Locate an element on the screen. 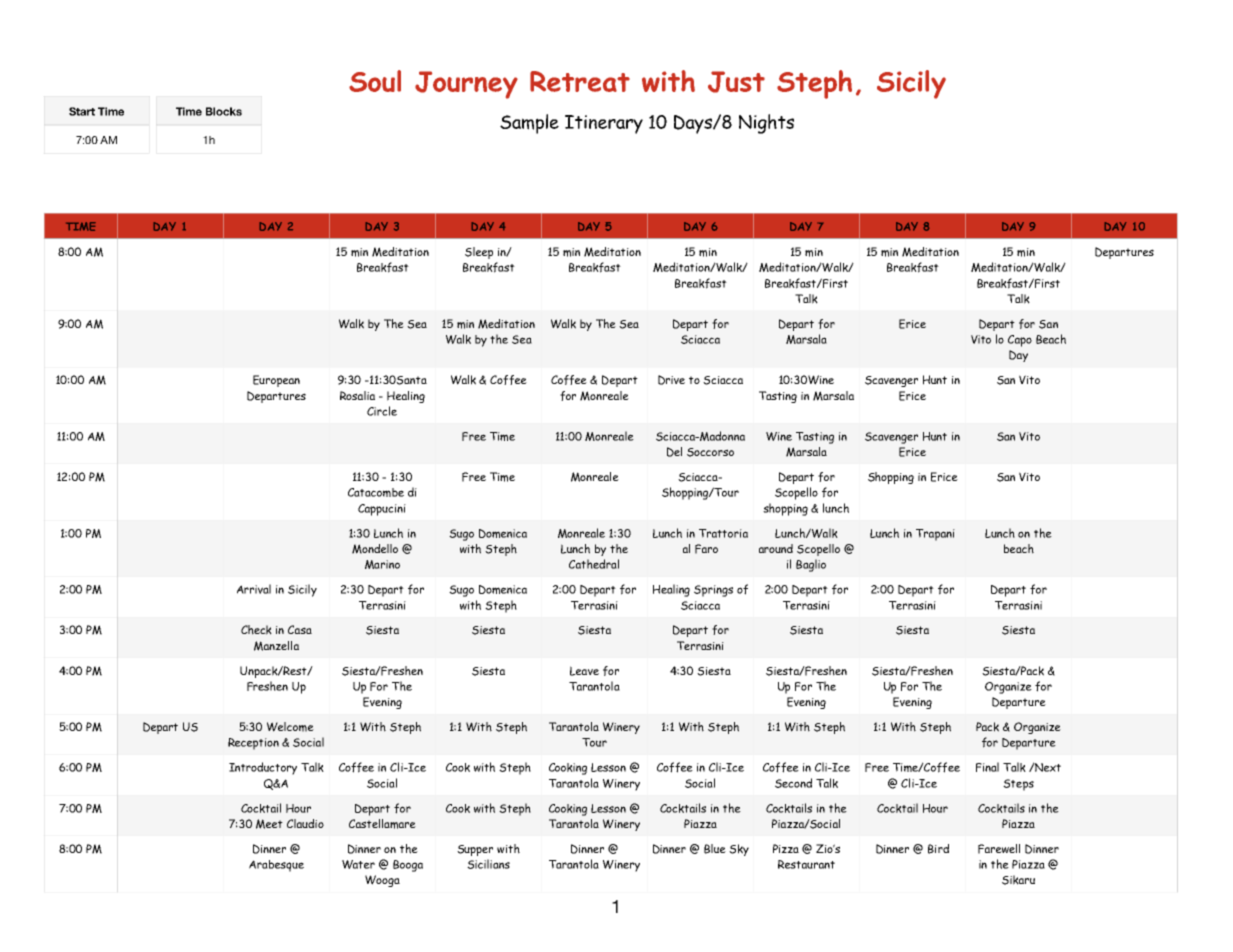  Blocks is located at coordinates (224, 111).
